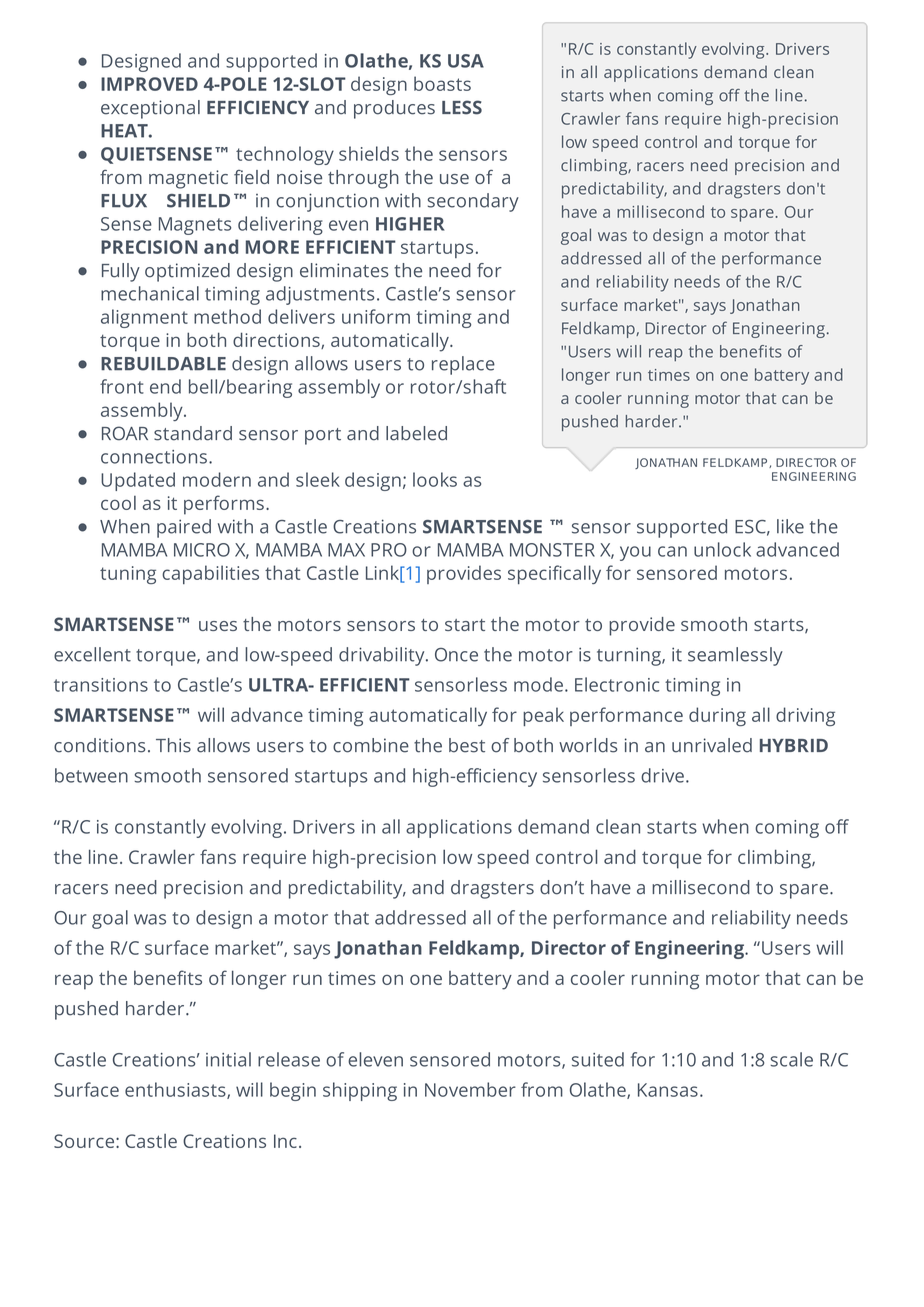  Describe the element at coordinates (149, 84) in the document. I see `IMPROVED` at that location.
